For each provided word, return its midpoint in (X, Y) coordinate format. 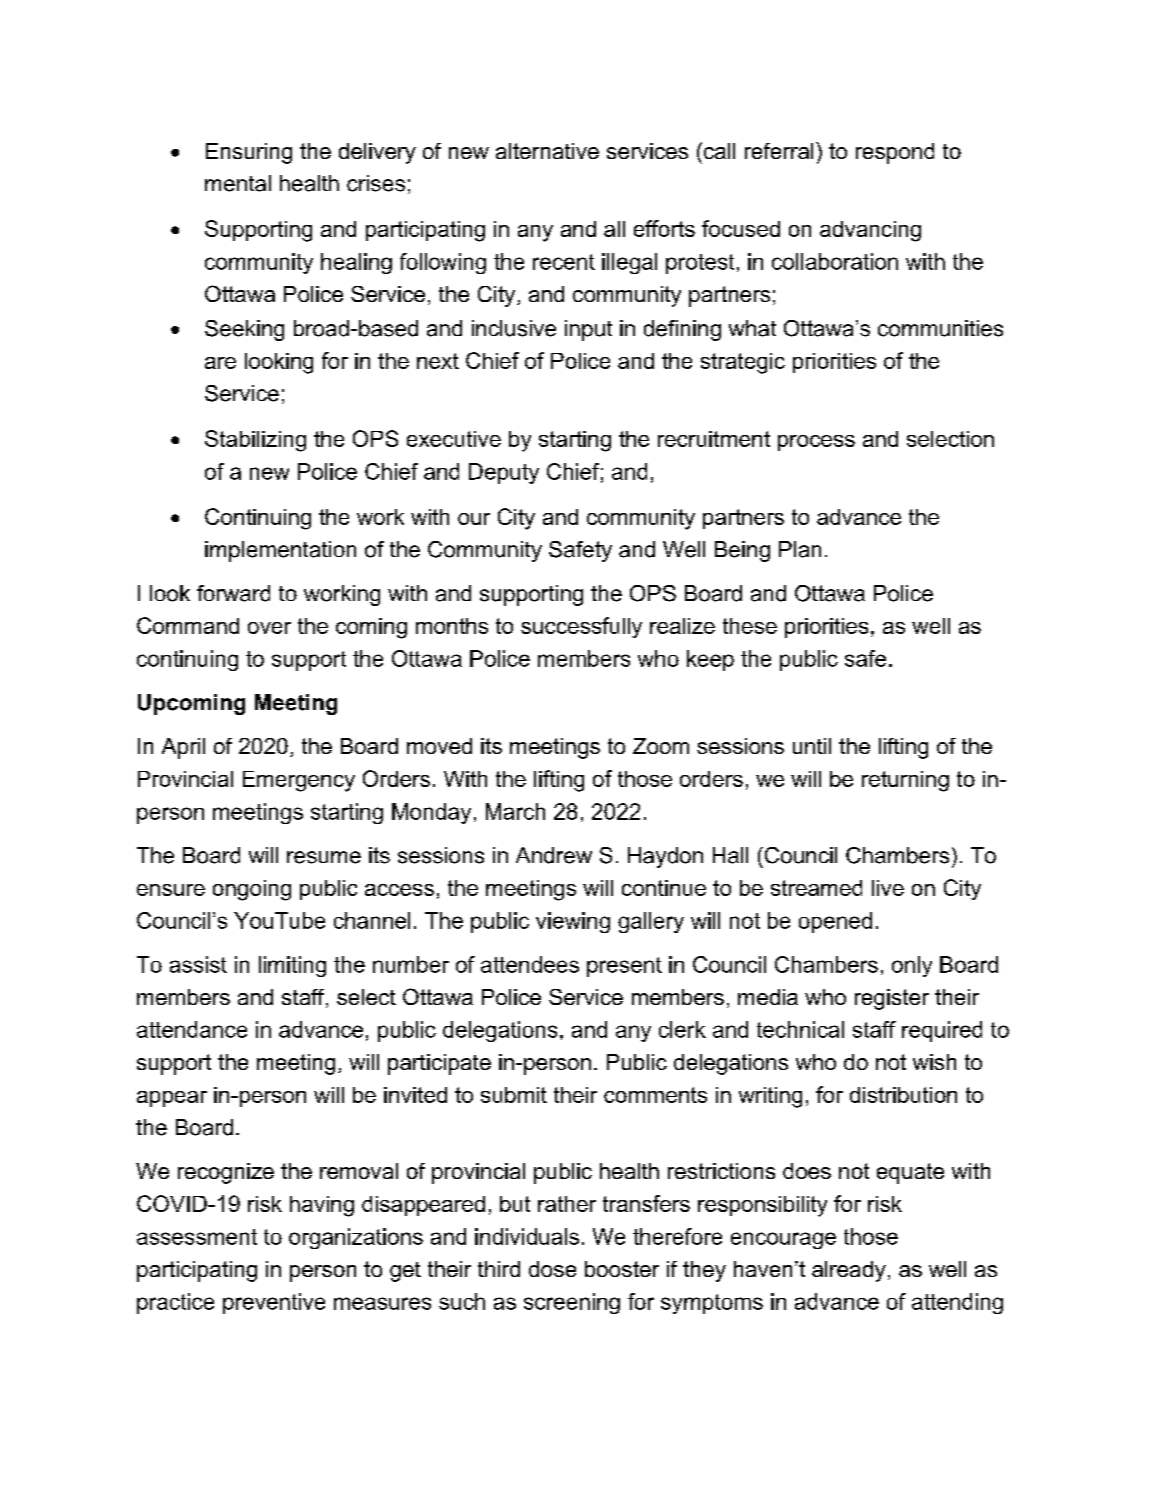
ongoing (252, 890)
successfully (581, 627)
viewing (573, 922)
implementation (280, 551)
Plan (800, 549)
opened (835, 922)
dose (552, 1269)
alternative (547, 151)
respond (895, 153)
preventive (274, 1303)
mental (238, 183)
